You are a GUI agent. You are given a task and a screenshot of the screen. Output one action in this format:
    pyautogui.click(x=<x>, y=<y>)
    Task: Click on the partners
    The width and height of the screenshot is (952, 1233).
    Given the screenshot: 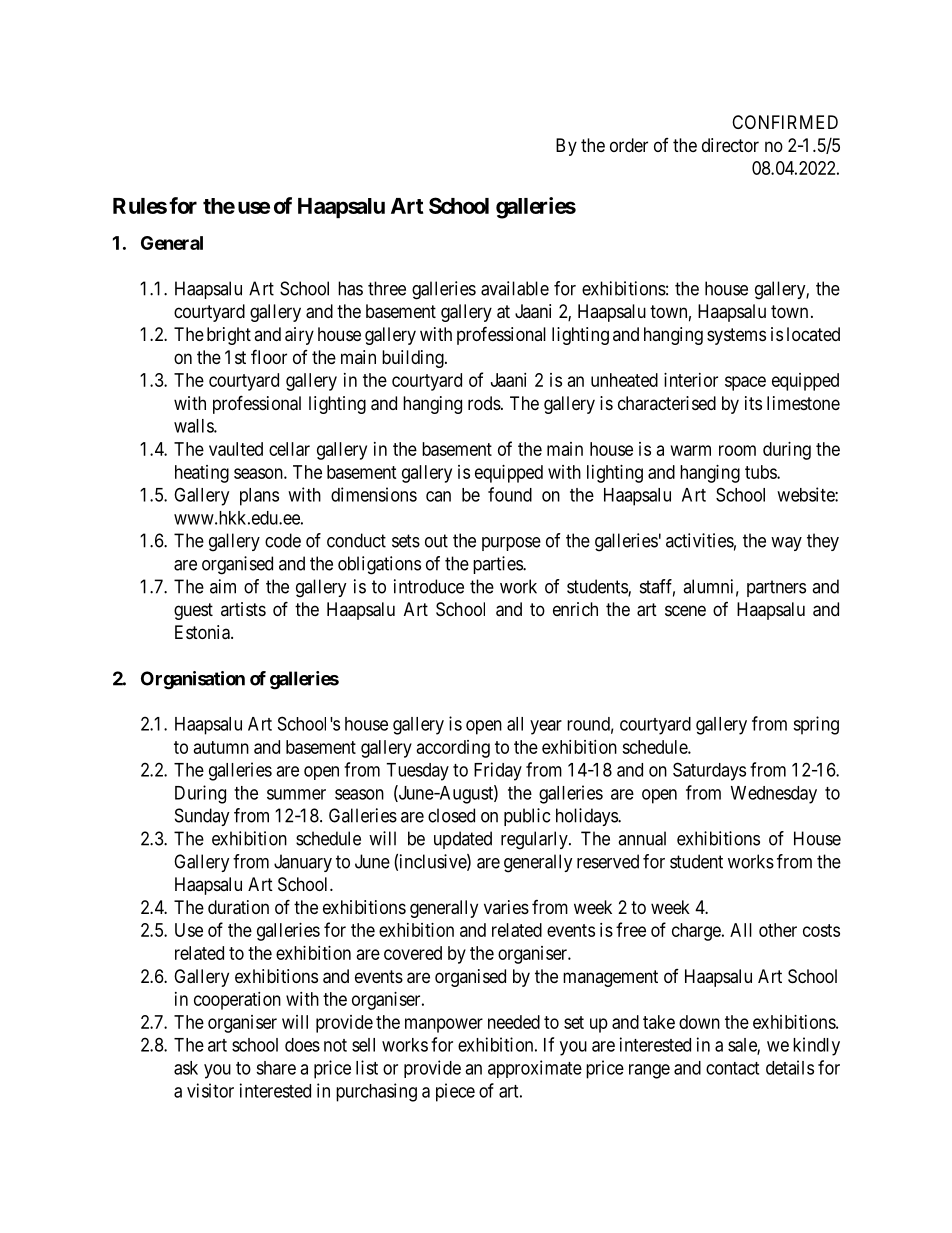 What is the action you would take?
    pyautogui.click(x=776, y=588)
